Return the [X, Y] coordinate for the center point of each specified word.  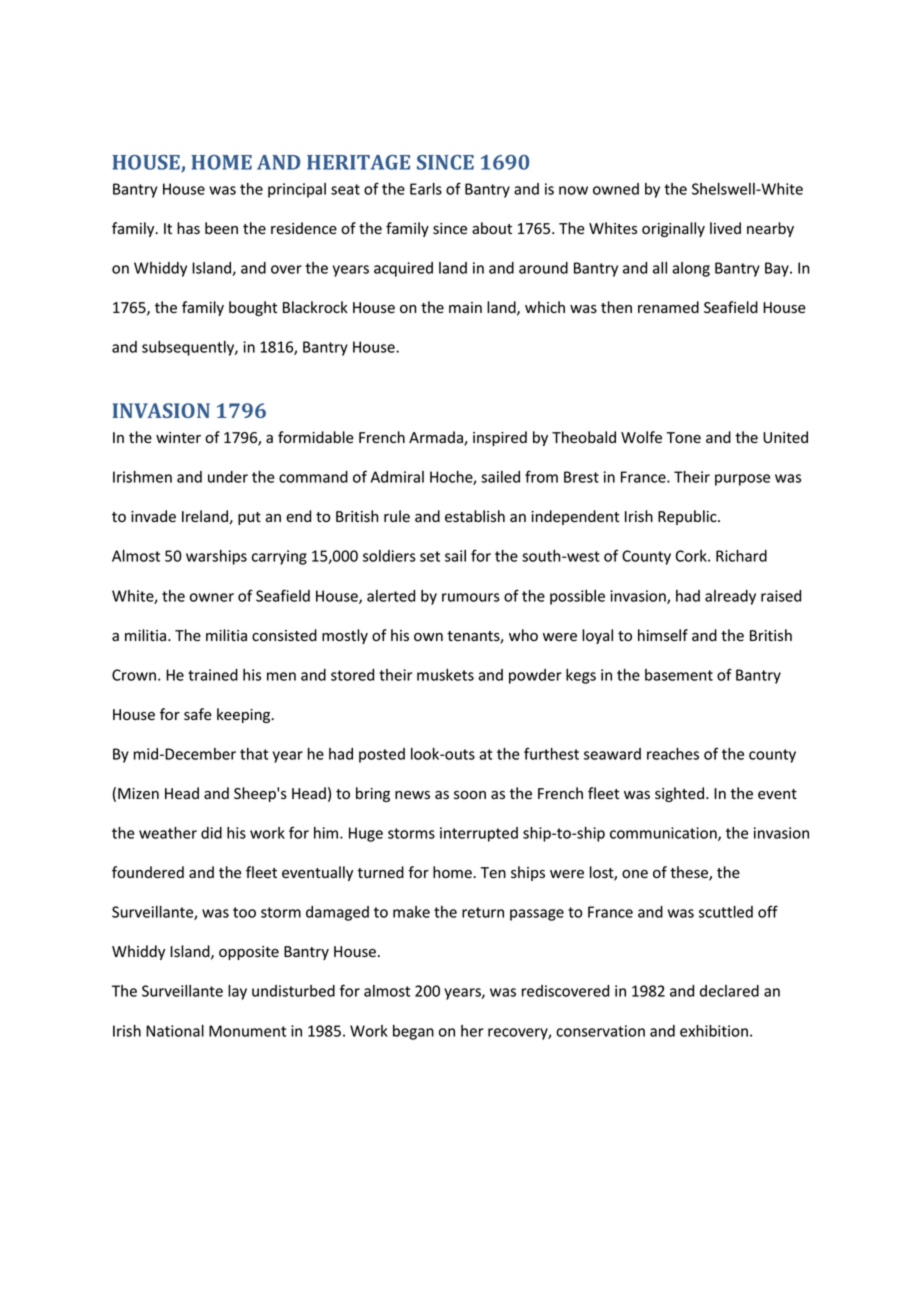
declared [729, 991]
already [730, 597]
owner [212, 597]
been [221, 228]
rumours [471, 597]
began [413, 1032]
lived [725, 228]
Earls [426, 189]
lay [237, 992]
